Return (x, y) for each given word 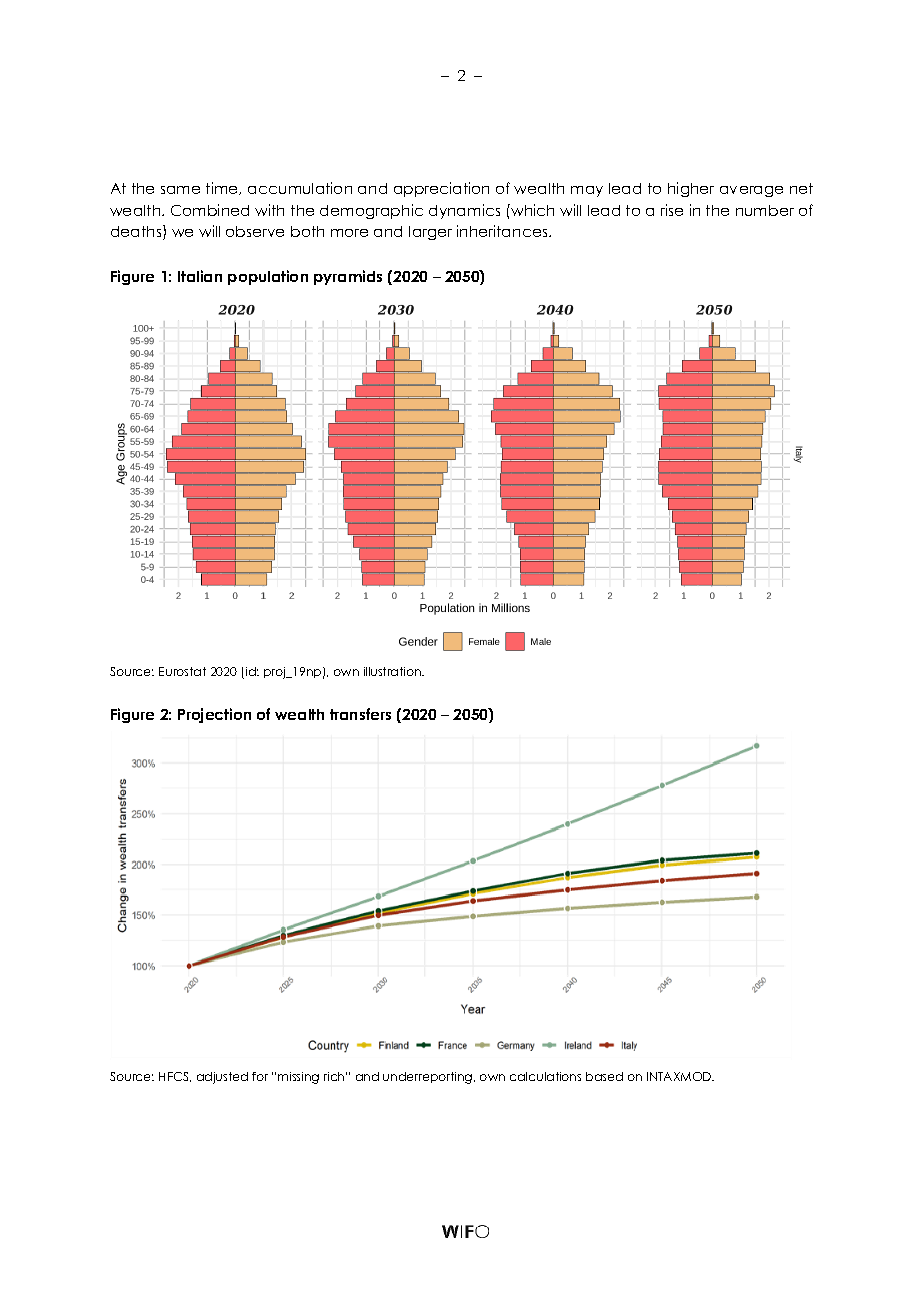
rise (672, 210)
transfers (360, 714)
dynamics (464, 211)
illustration (393, 671)
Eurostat (182, 671)
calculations (545, 1076)
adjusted (222, 1078)
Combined (210, 210)
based (604, 1076)
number (765, 210)
